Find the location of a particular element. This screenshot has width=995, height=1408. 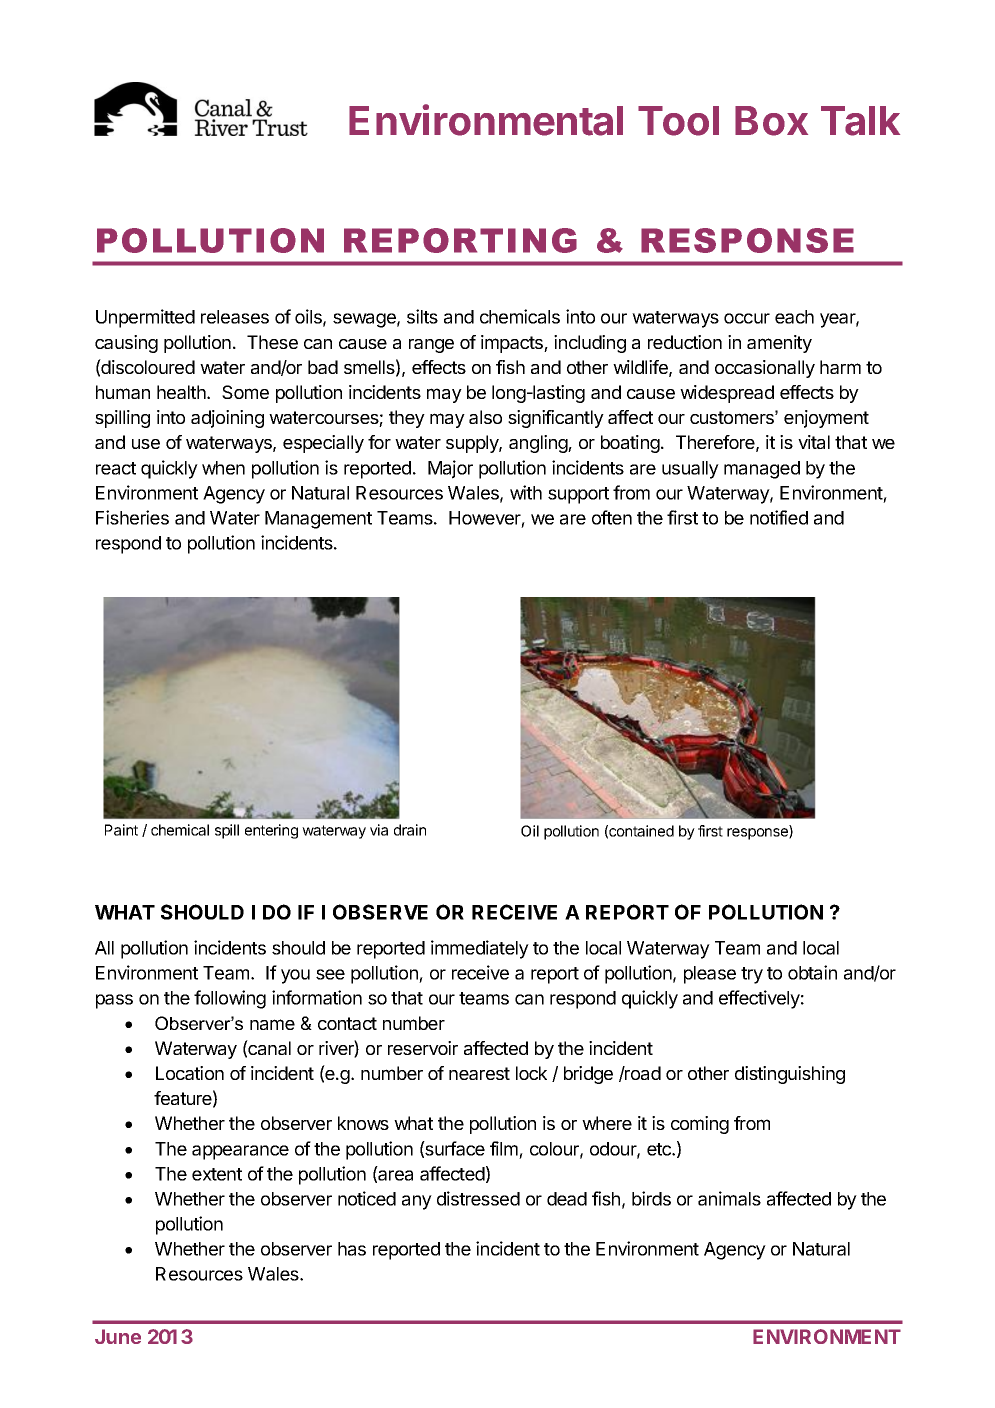

immediately is located at coordinates (480, 949).
